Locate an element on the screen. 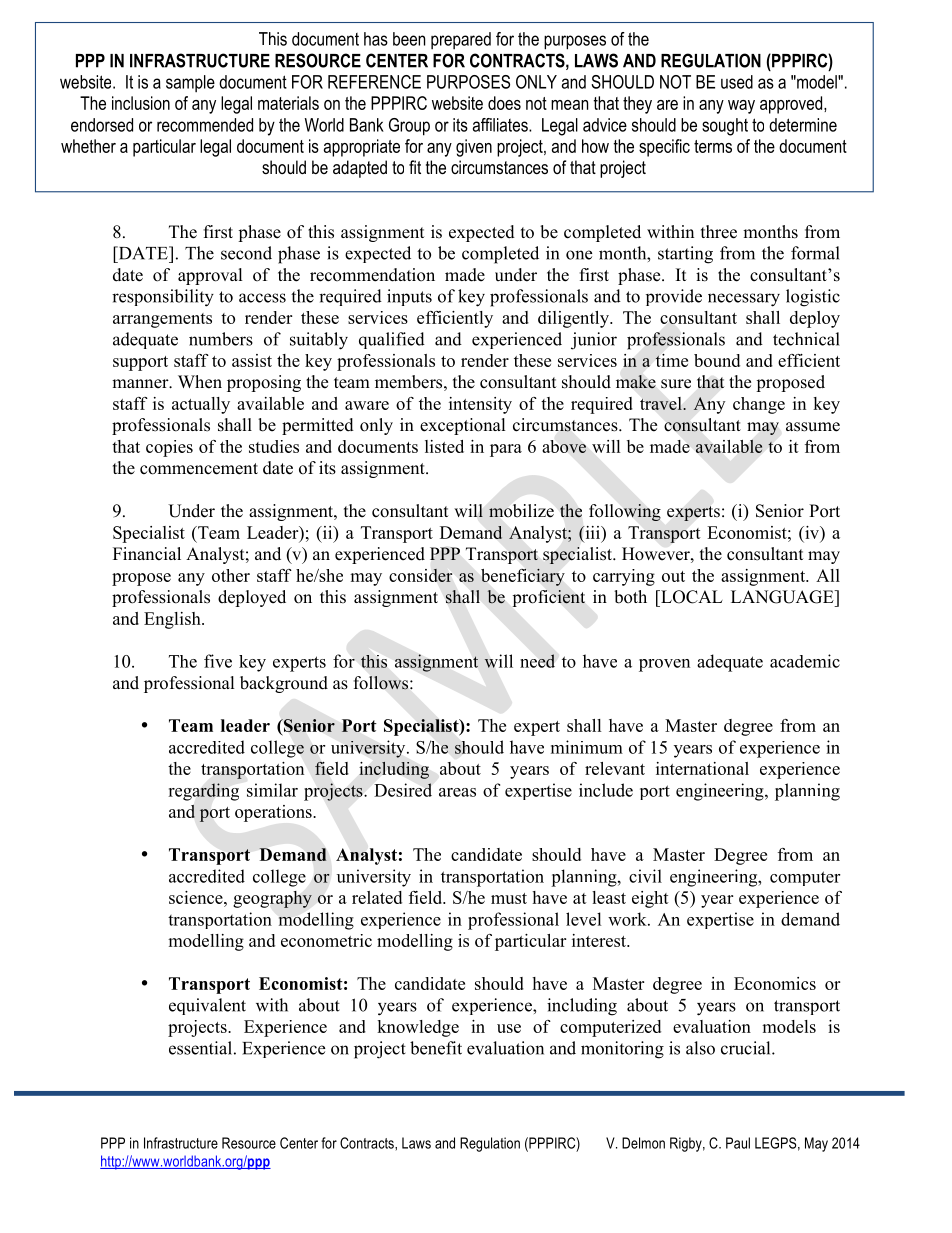 The image size is (952, 1233). equivalent is located at coordinates (207, 1006).
